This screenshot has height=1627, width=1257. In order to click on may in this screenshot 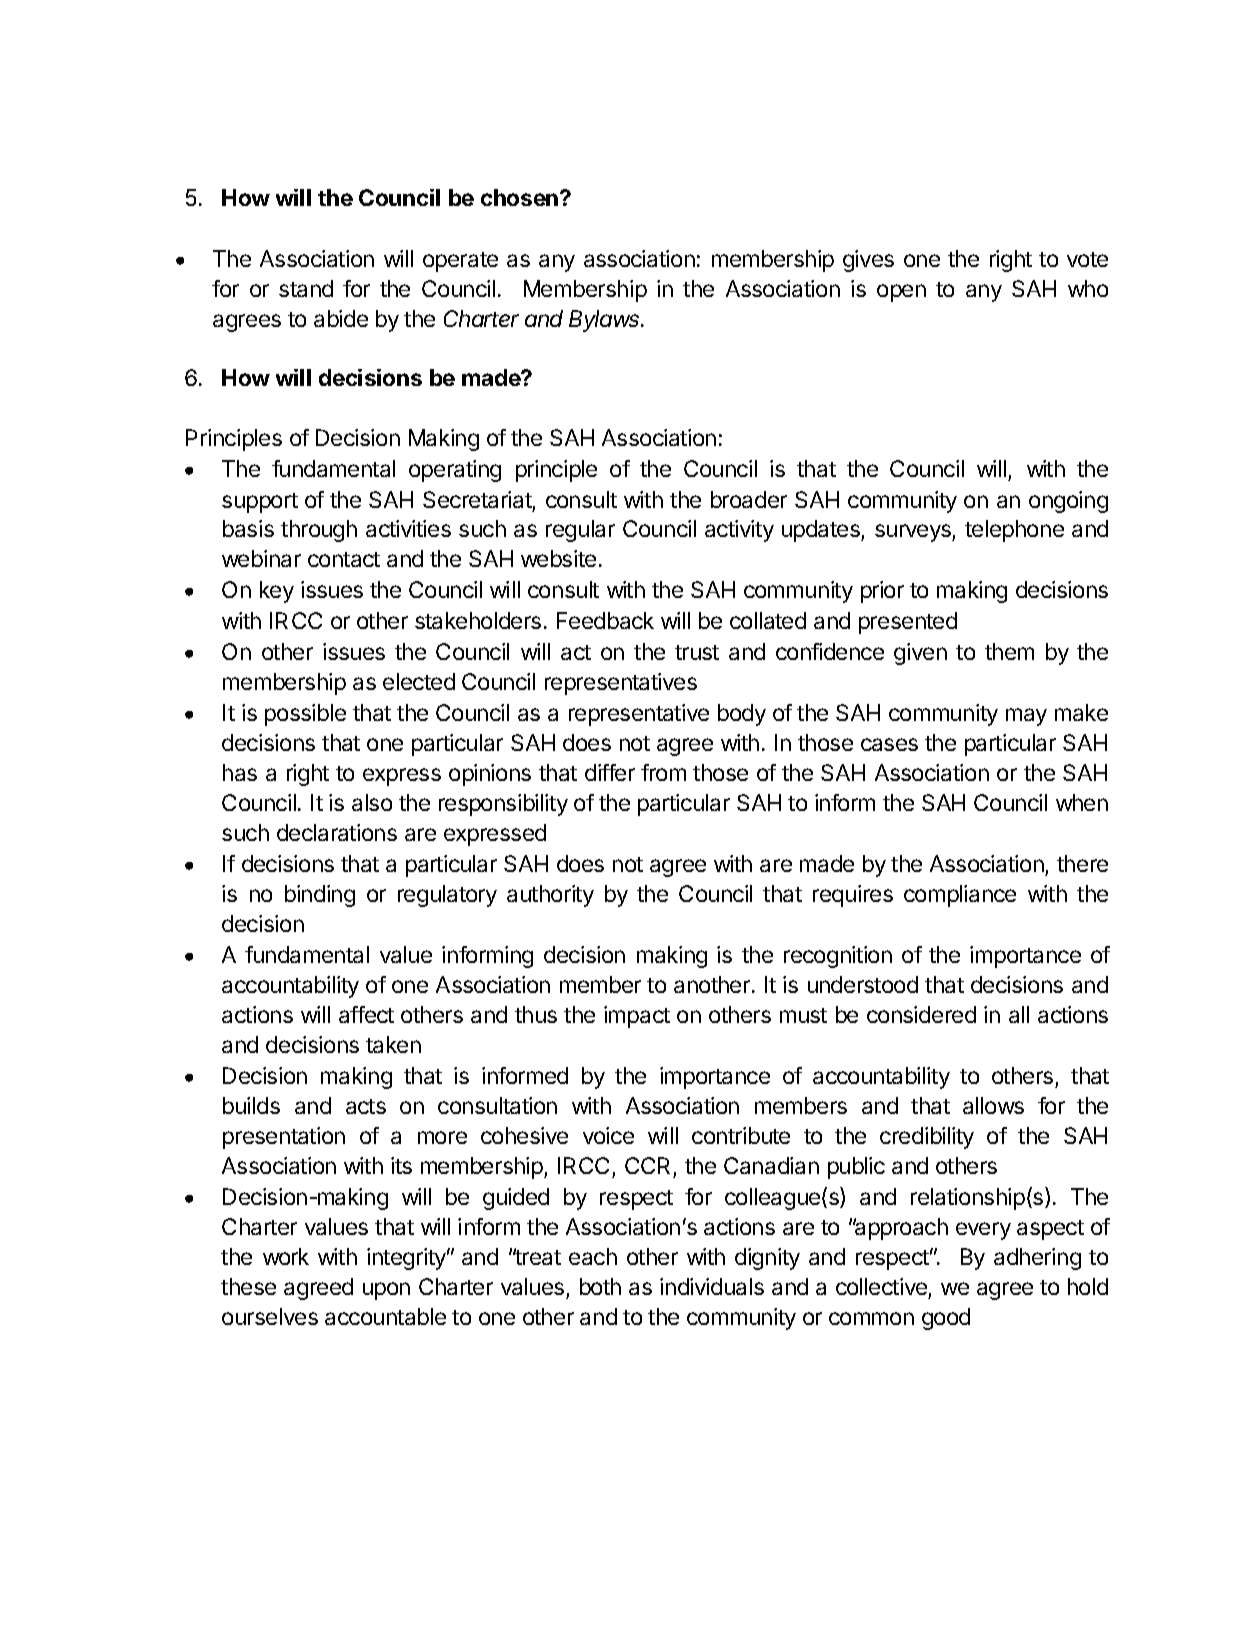, I will do `click(1026, 717)`.
